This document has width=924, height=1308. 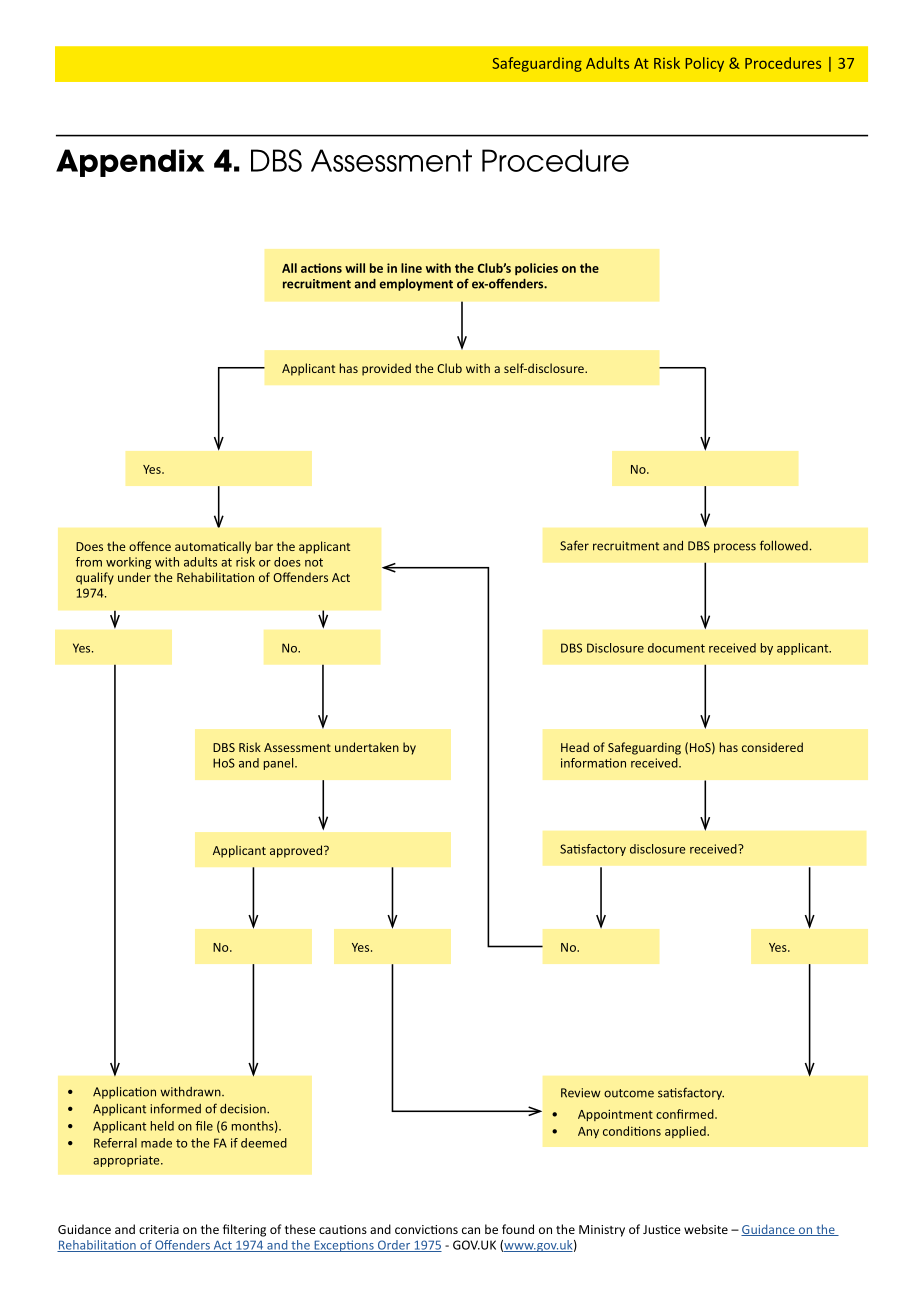 What do you see at coordinates (124, 1093) in the document?
I see `Application` at bounding box center [124, 1093].
